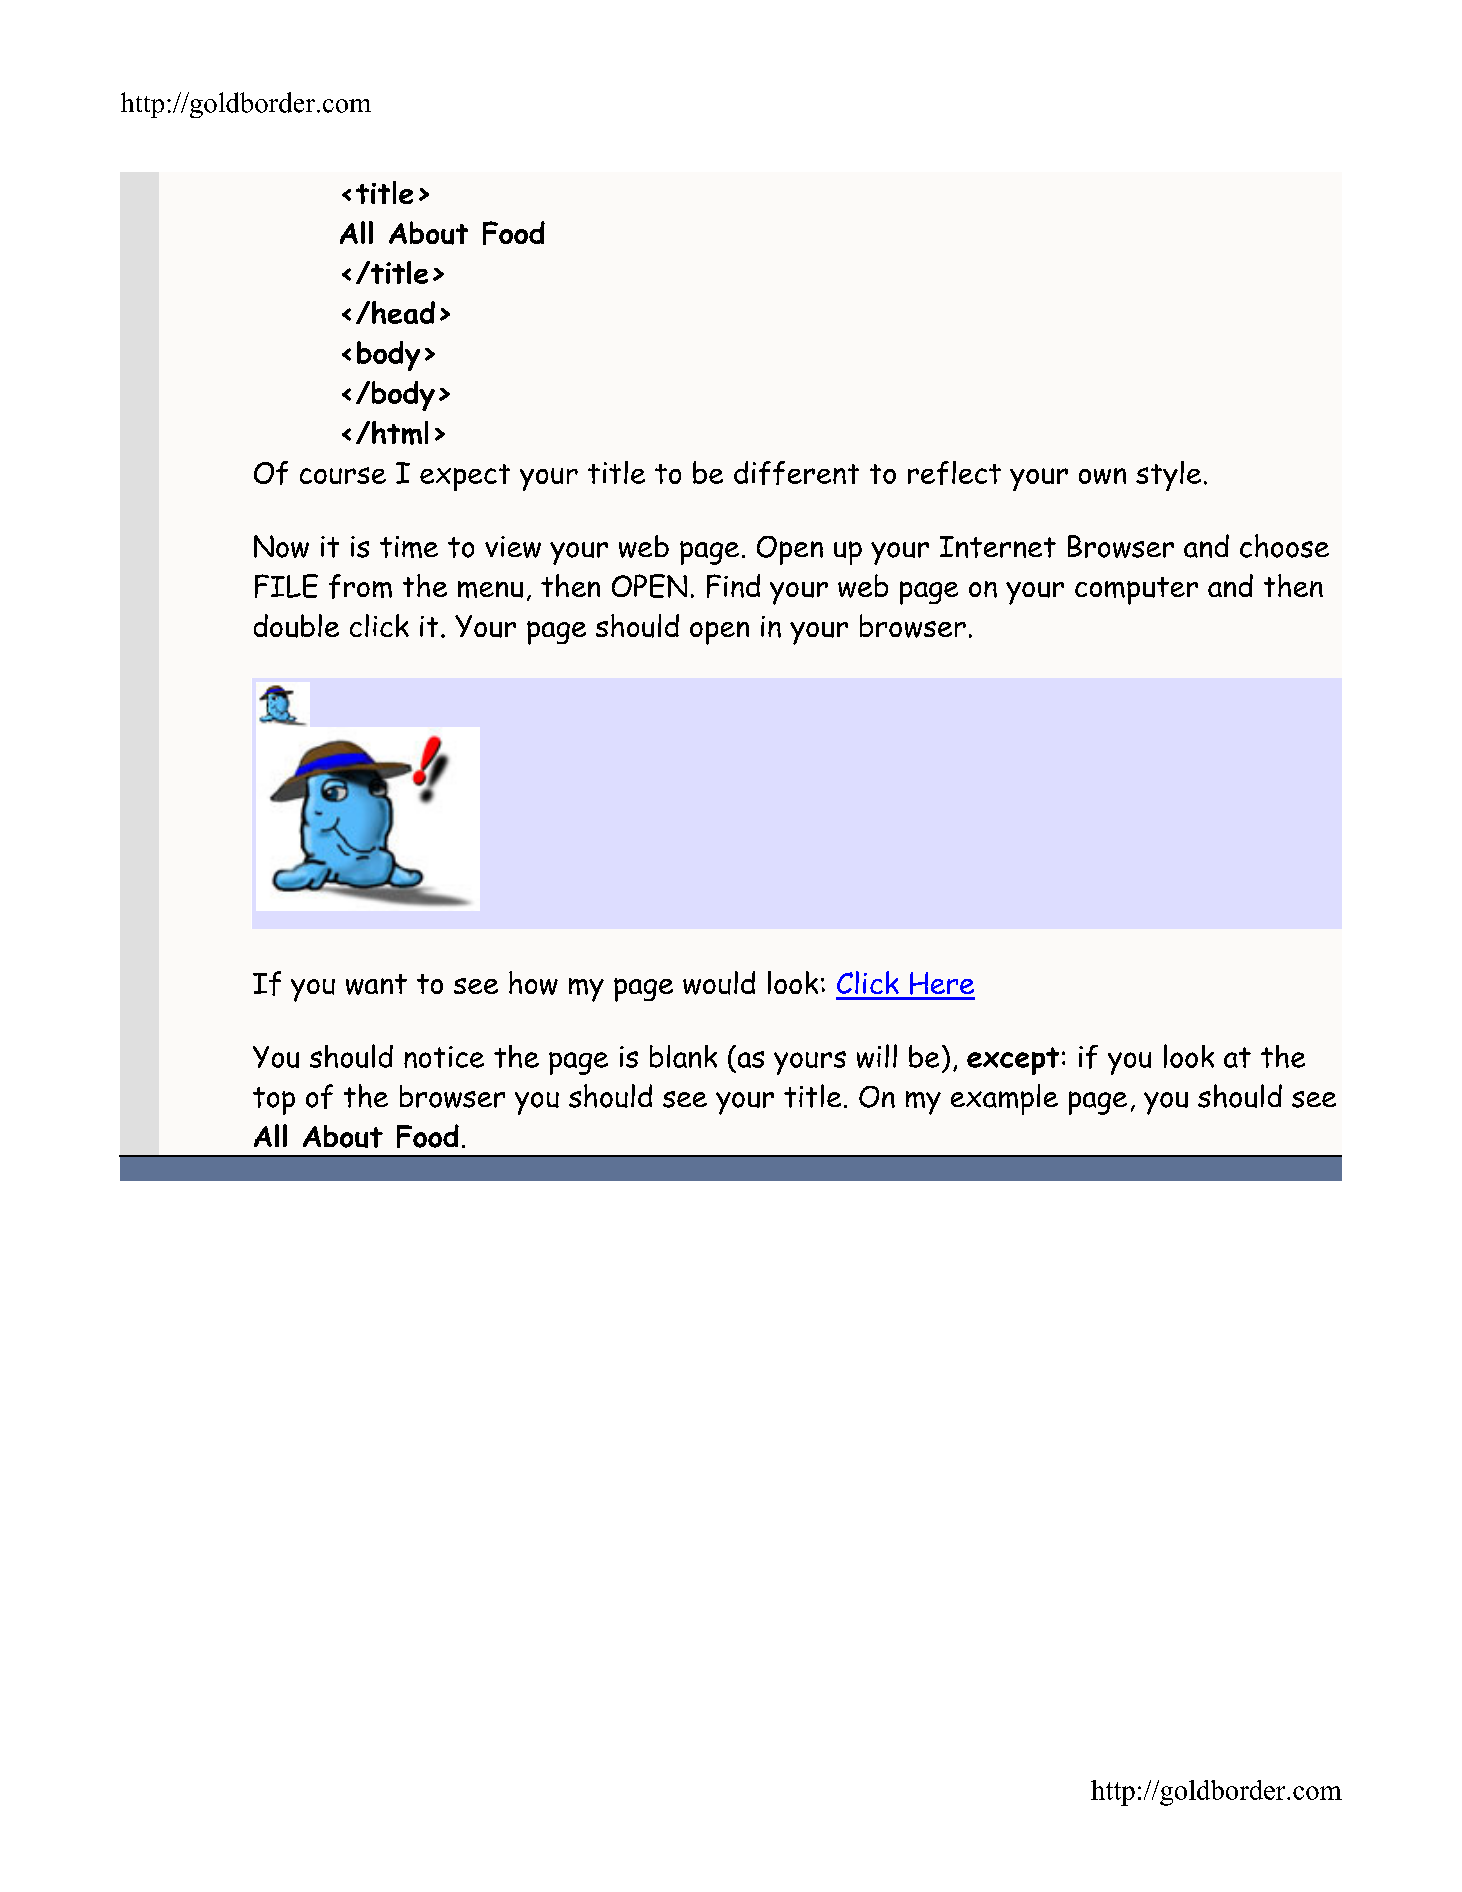 Image resolution: width=1462 pixels, height=1892 pixels. Describe the element at coordinates (376, 984) in the document. I see `want` at that location.
